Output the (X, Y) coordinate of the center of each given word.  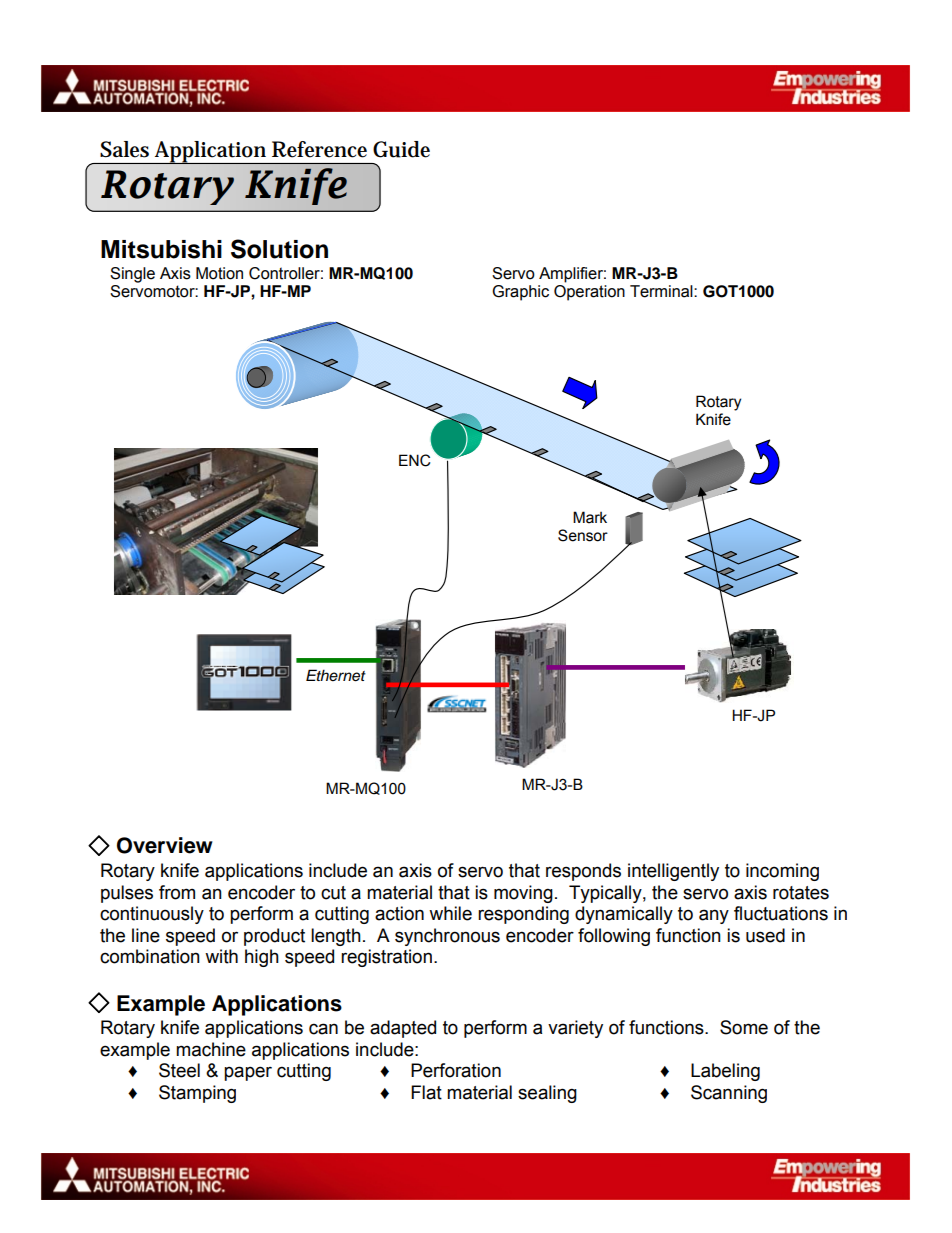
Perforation (456, 1070)
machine (211, 1049)
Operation (589, 293)
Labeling (725, 1072)
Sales (124, 149)
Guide (401, 149)
